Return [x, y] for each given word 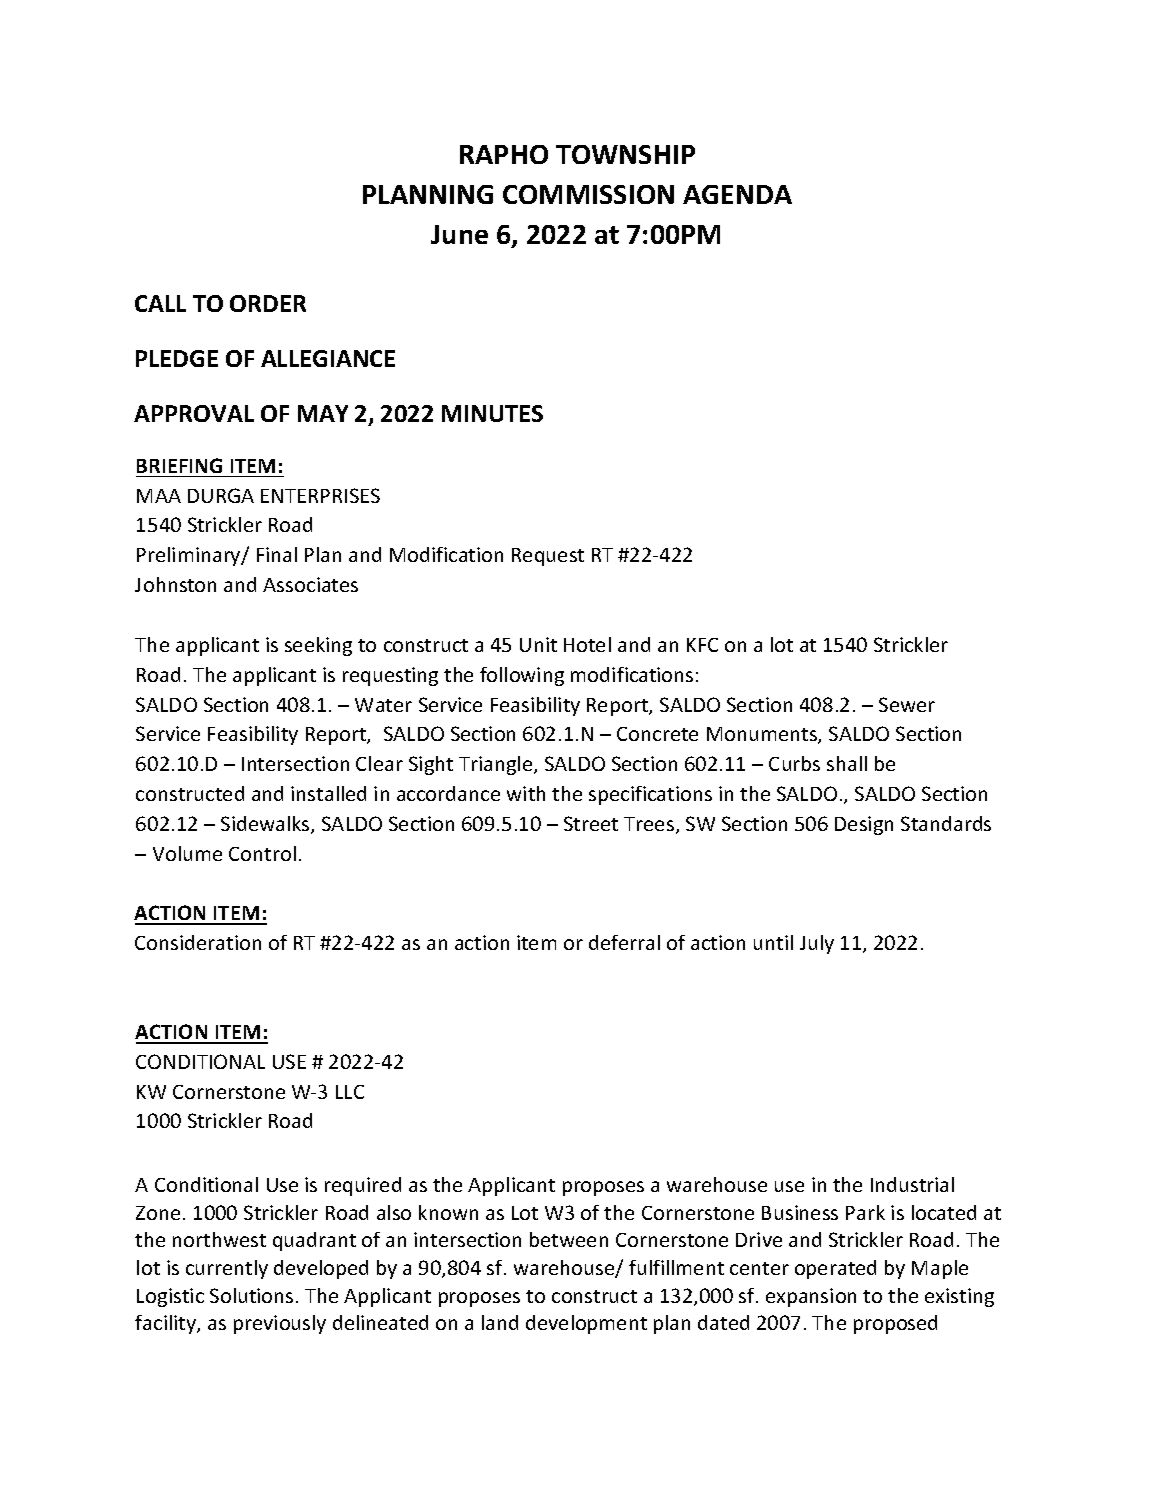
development [586, 1324]
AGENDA [737, 194]
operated [835, 1269]
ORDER [268, 303]
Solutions [251, 1295]
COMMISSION [588, 194]
